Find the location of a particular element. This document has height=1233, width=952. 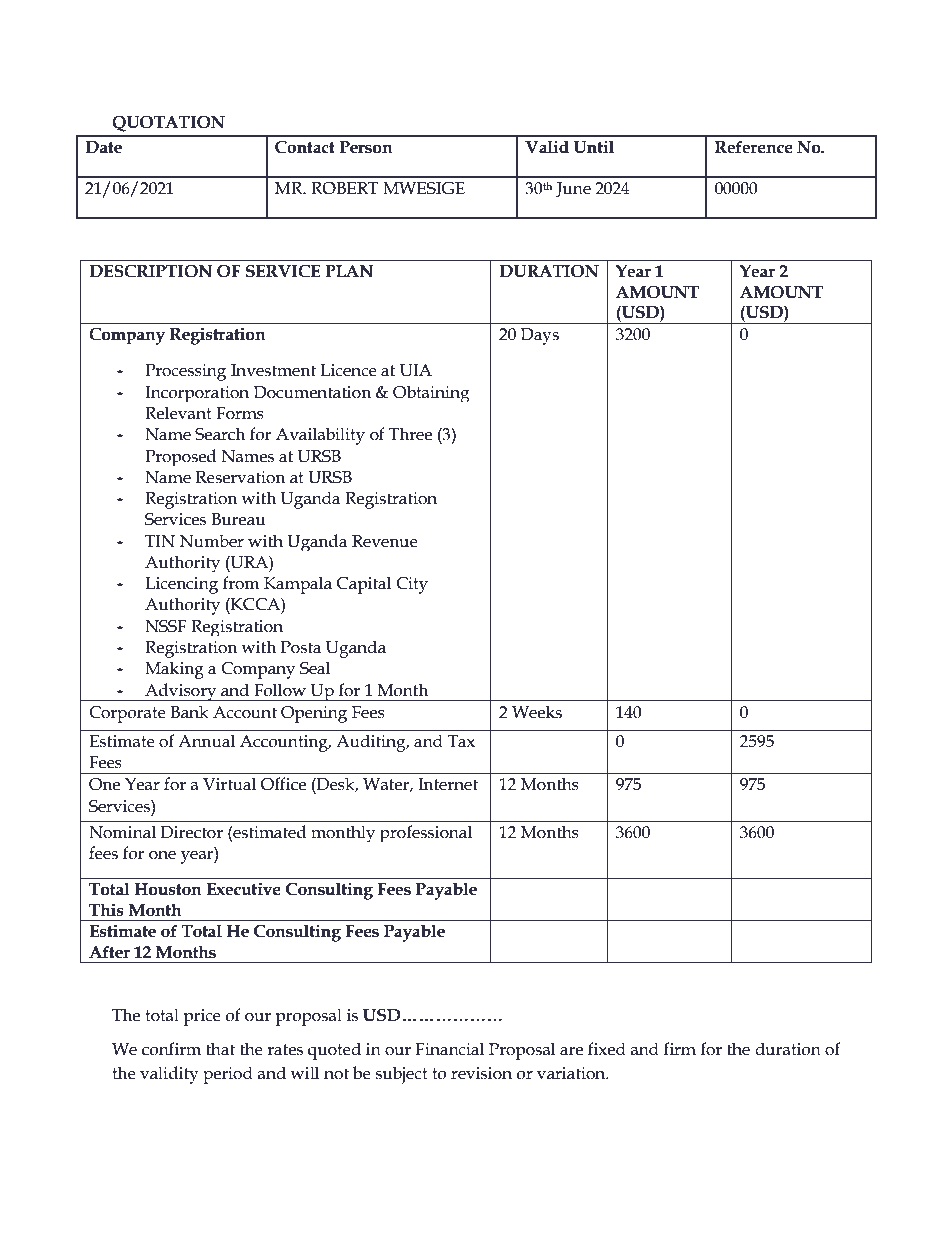

fixed is located at coordinates (607, 1049).
